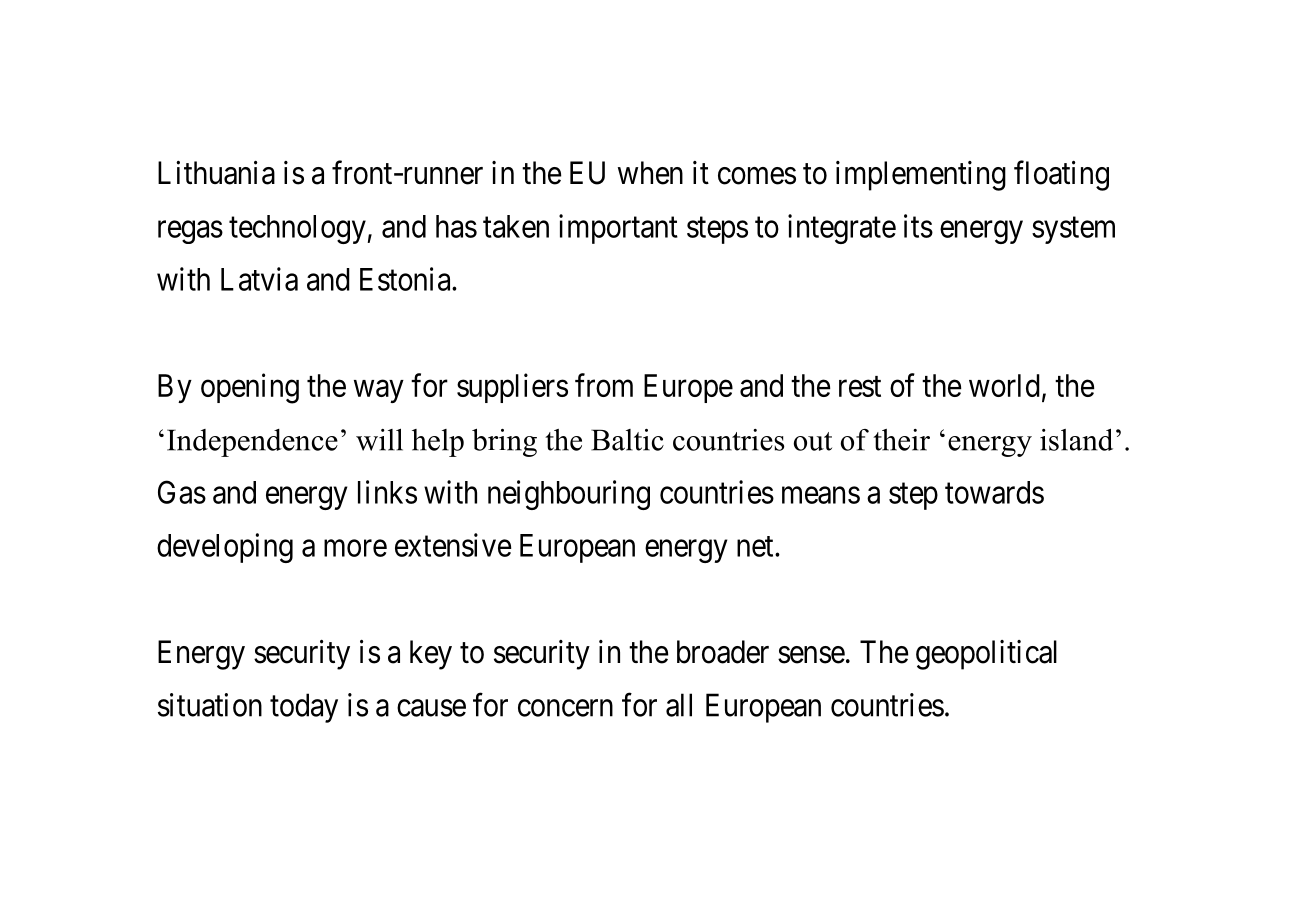  What do you see at coordinates (304, 708) in the document?
I see `today` at bounding box center [304, 708].
